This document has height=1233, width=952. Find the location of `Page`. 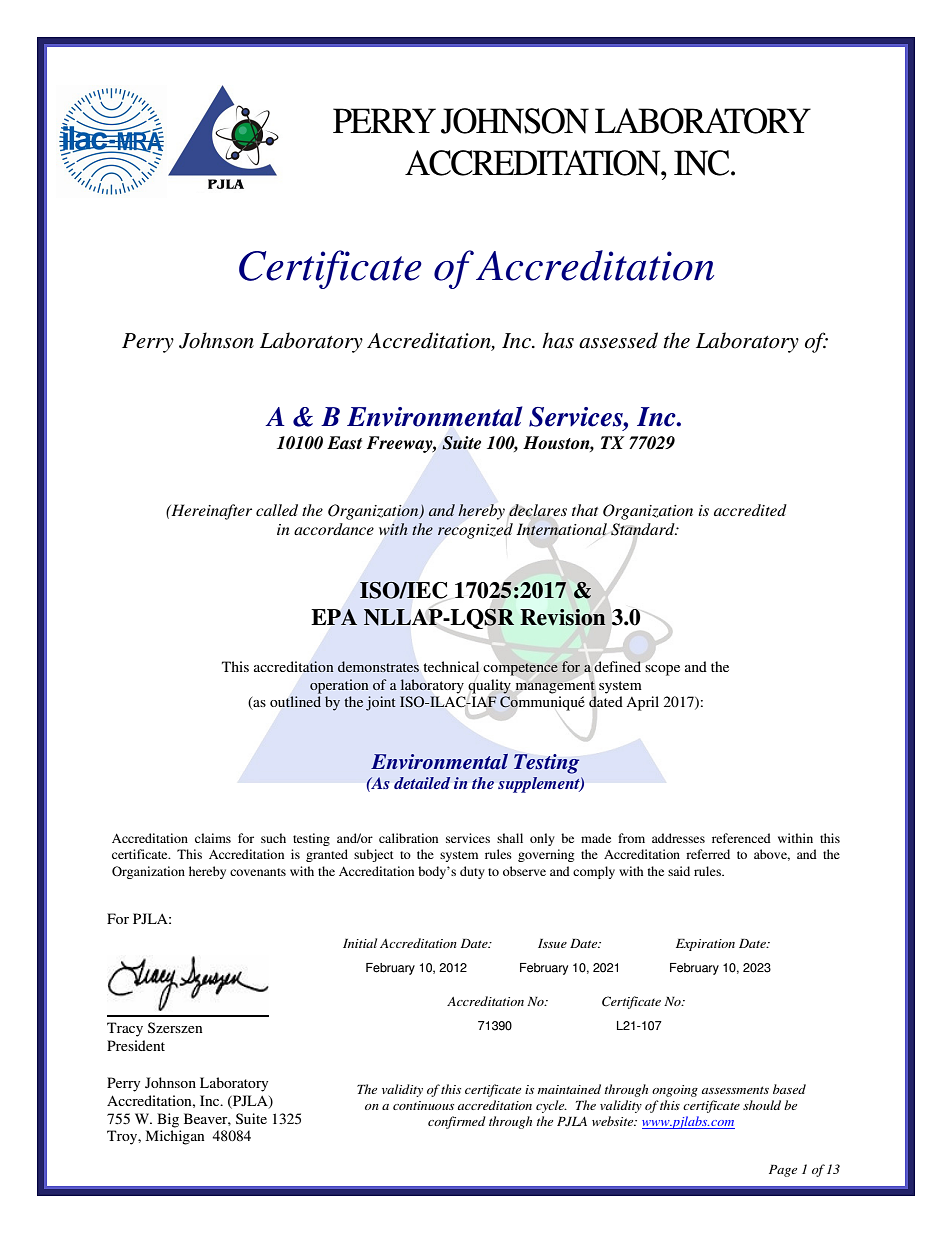

Page is located at coordinates (783, 1171).
